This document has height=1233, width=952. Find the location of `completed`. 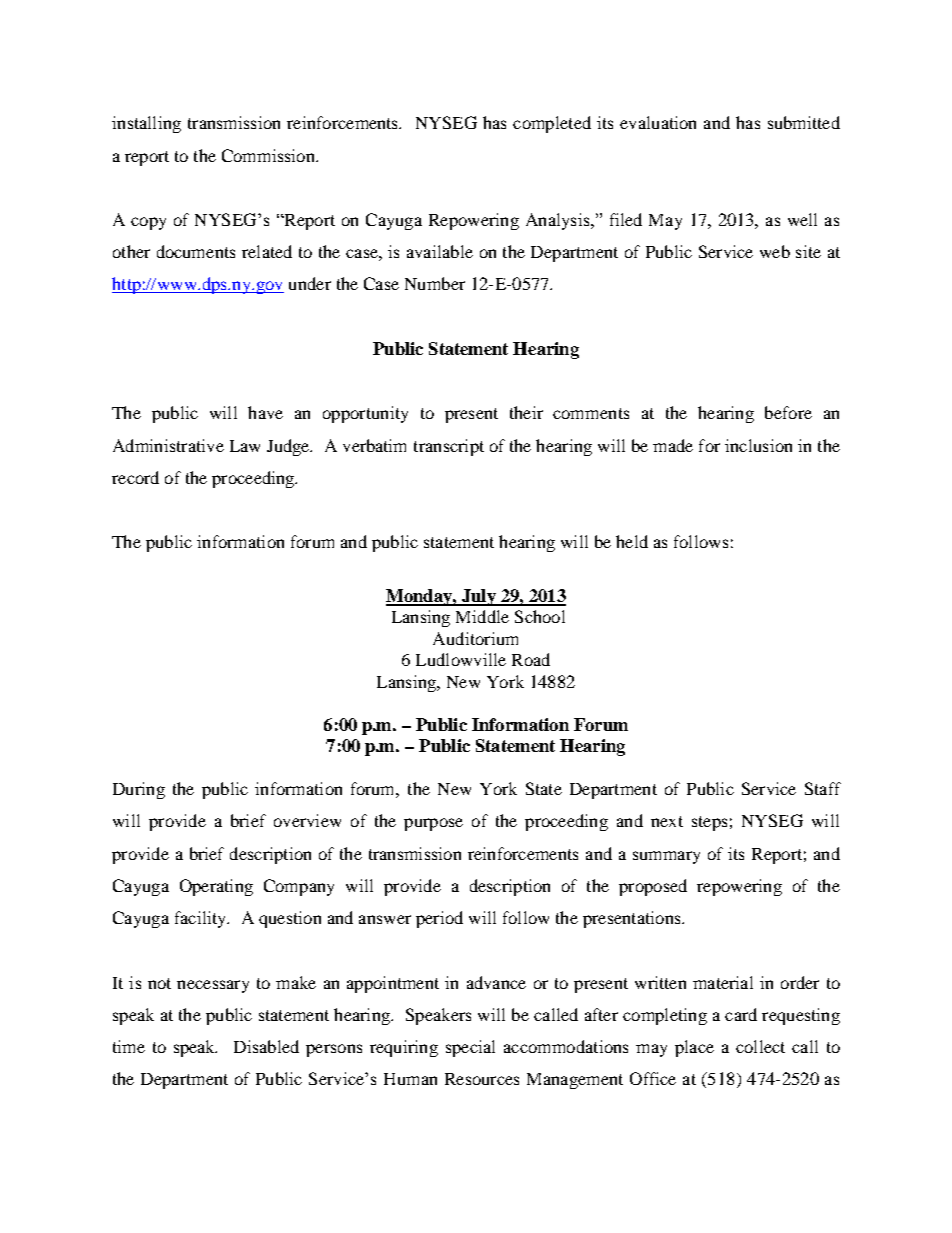

completed is located at coordinates (552, 124).
